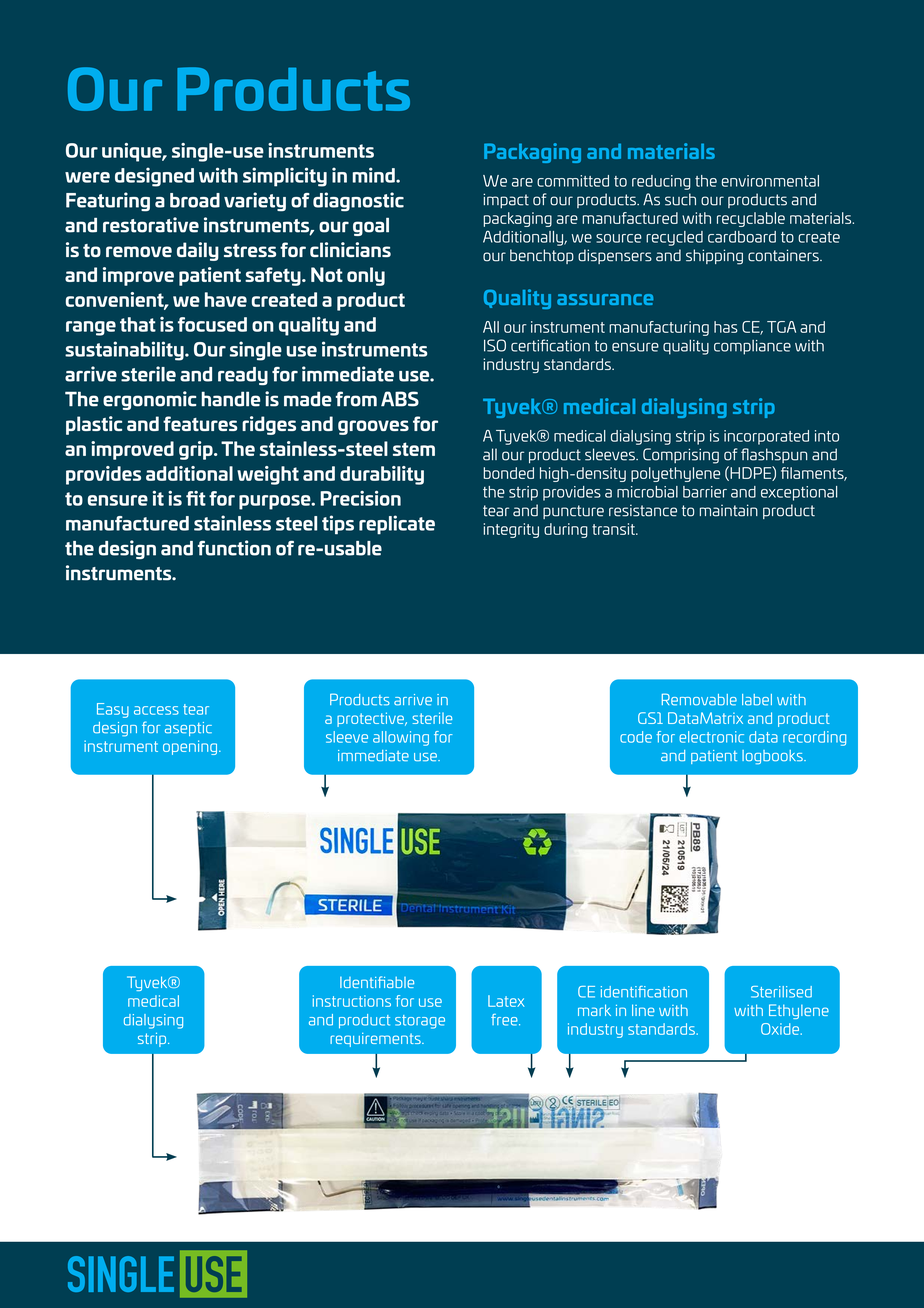 This screenshot has width=924, height=1308. What do you see at coordinates (352, 1001) in the screenshot?
I see `instructions` at bounding box center [352, 1001].
